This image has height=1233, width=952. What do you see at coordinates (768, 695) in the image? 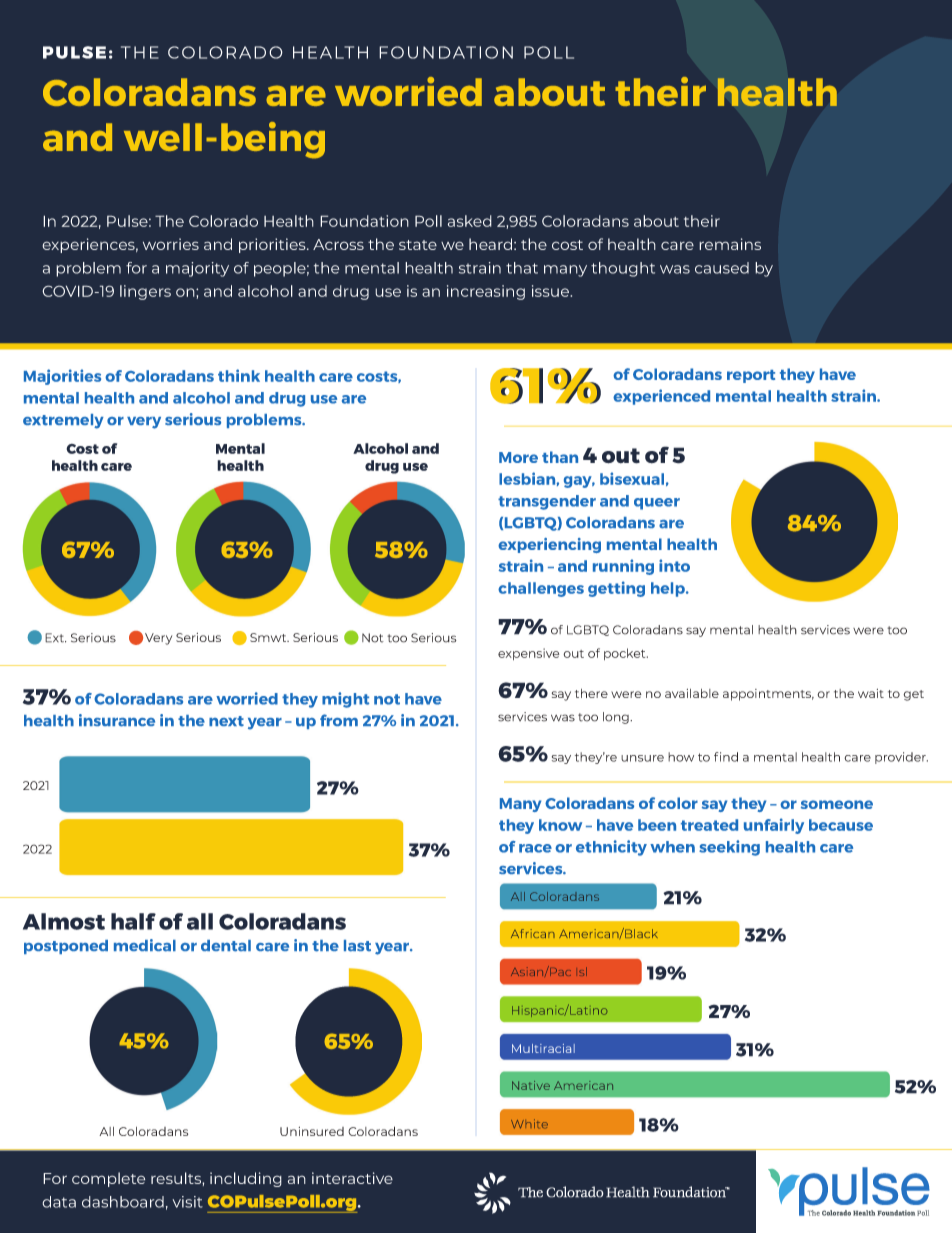
I see `appointments` at bounding box center [768, 695].
